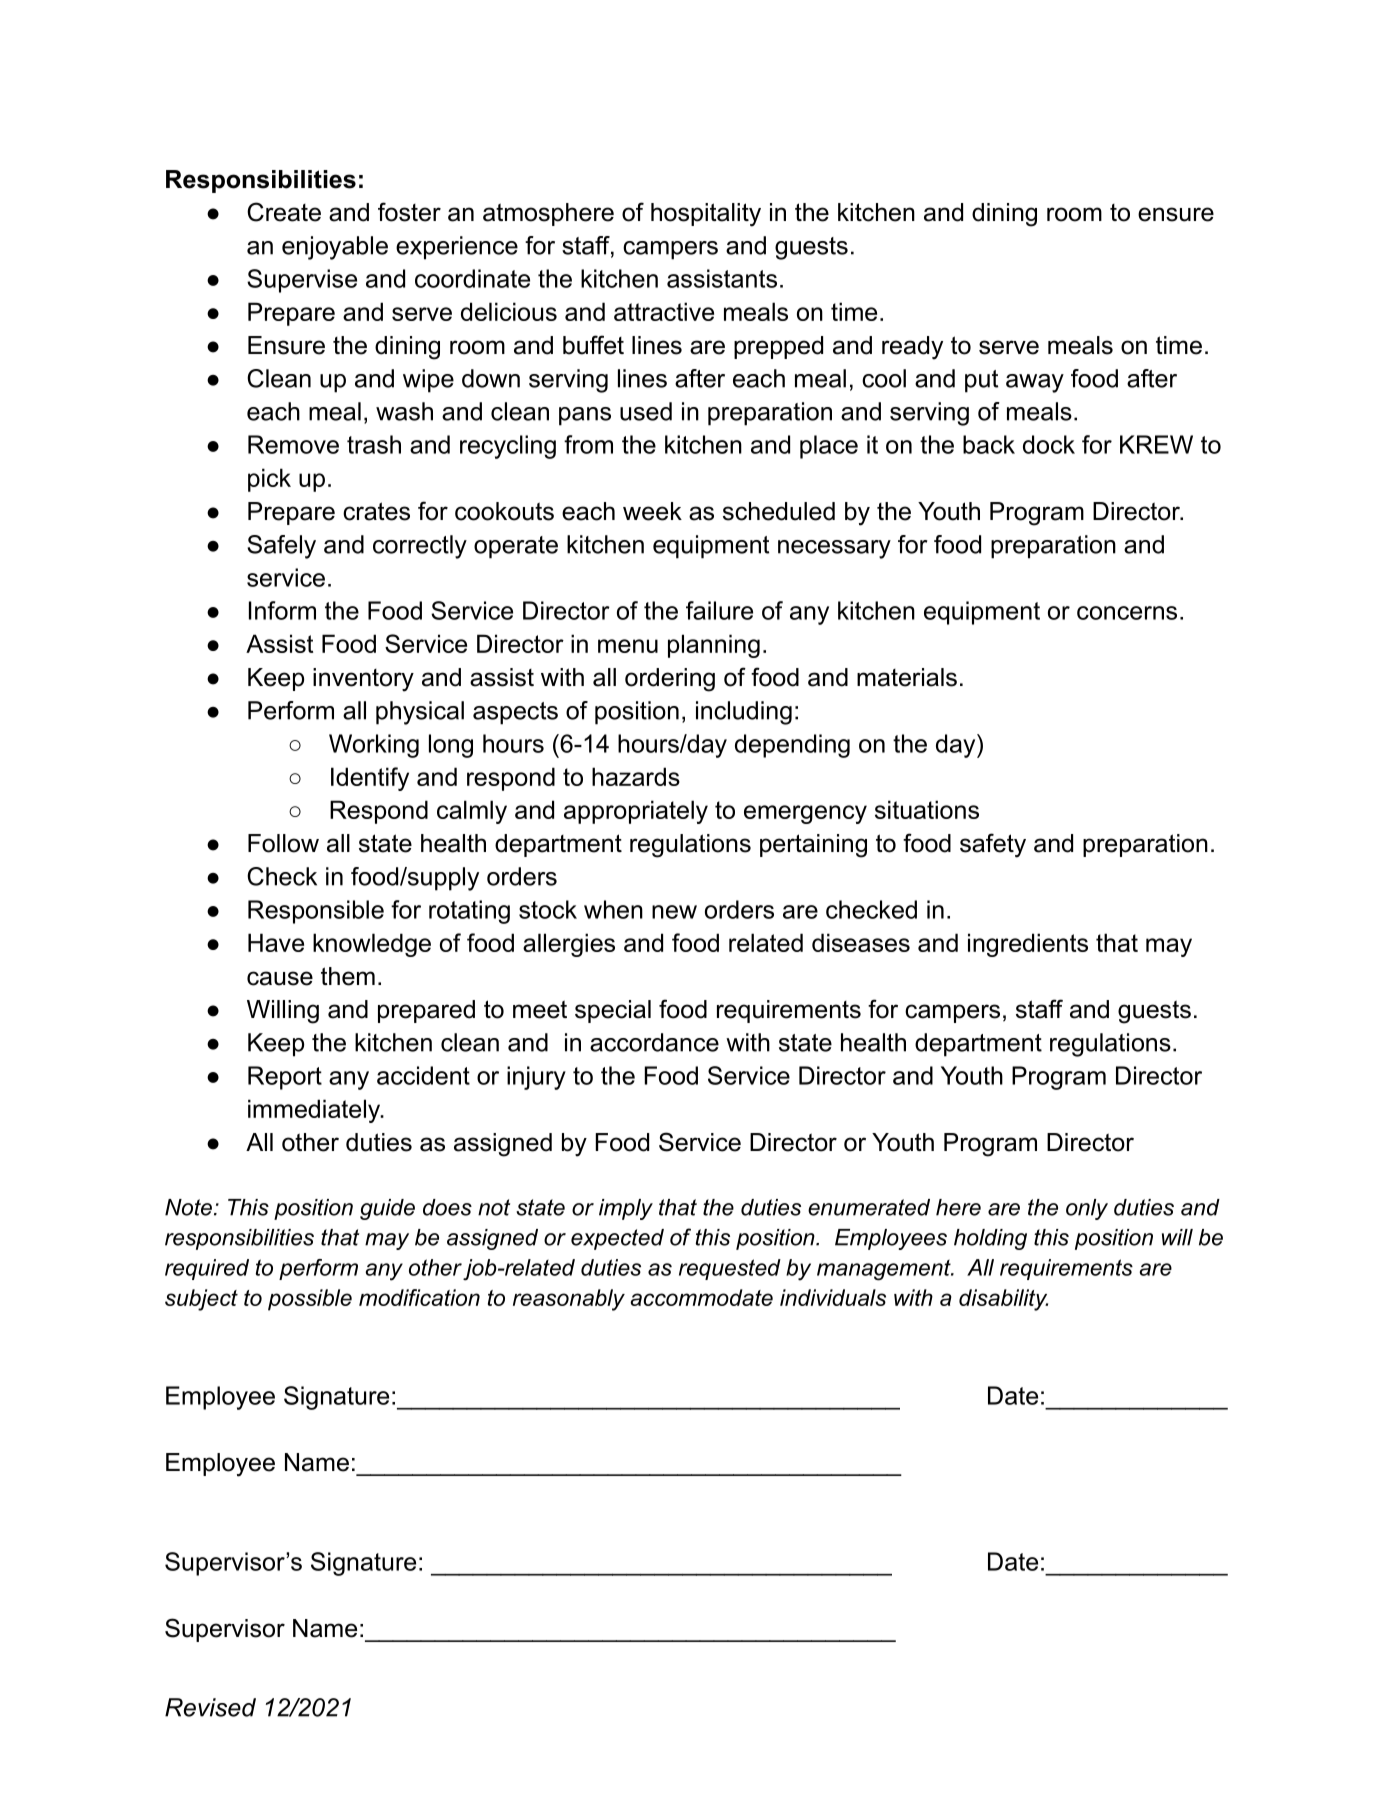 This image has height=1808, width=1397. I want to click on Supervise, so click(302, 281).
